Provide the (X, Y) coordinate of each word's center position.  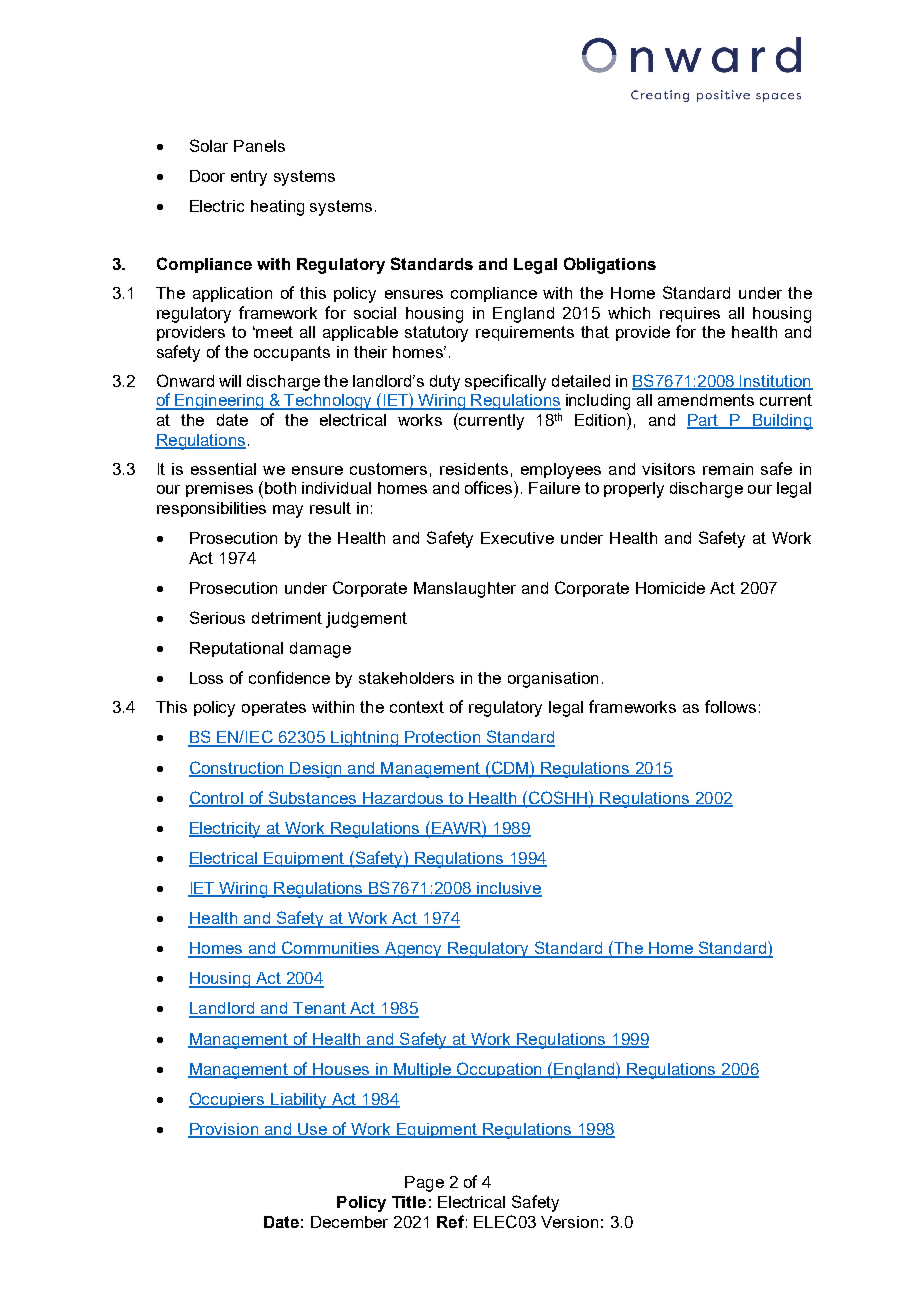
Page (424, 1184)
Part (704, 421)
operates (274, 708)
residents (474, 469)
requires (690, 314)
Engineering (219, 402)
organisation (553, 680)
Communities (330, 949)
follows (730, 706)
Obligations (610, 265)
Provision (224, 1130)
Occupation (499, 1070)
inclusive (508, 889)
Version (569, 1222)
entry (249, 178)
